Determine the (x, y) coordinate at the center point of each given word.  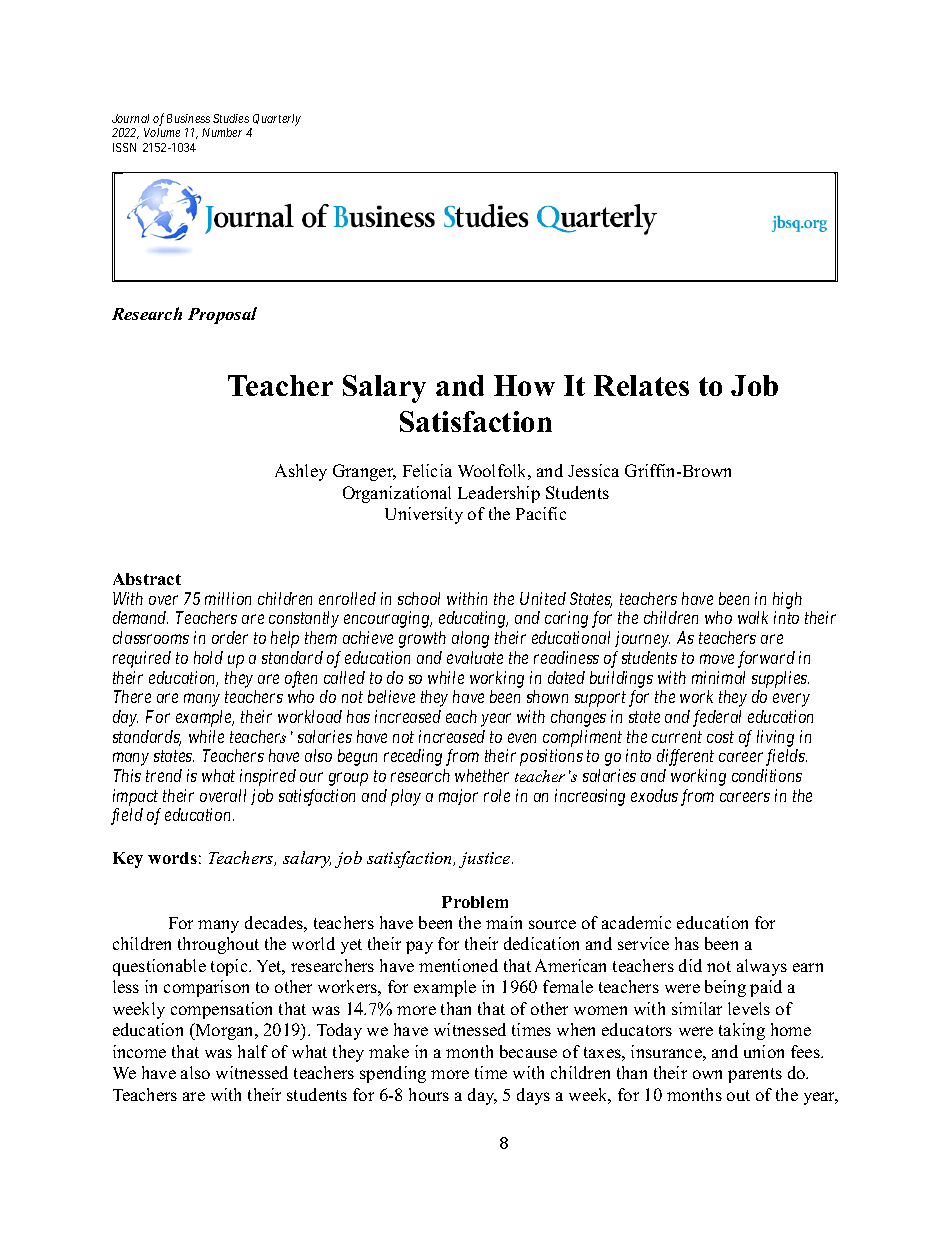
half (253, 1051)
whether (482, 775)
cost (720, 737)
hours (429, 1094)
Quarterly (276, 121)
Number (222, 132)
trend (164, 775)
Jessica (593, 470)
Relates (641, 385)
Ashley (301, 472)
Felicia (427, 470)
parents (755, 1075)
